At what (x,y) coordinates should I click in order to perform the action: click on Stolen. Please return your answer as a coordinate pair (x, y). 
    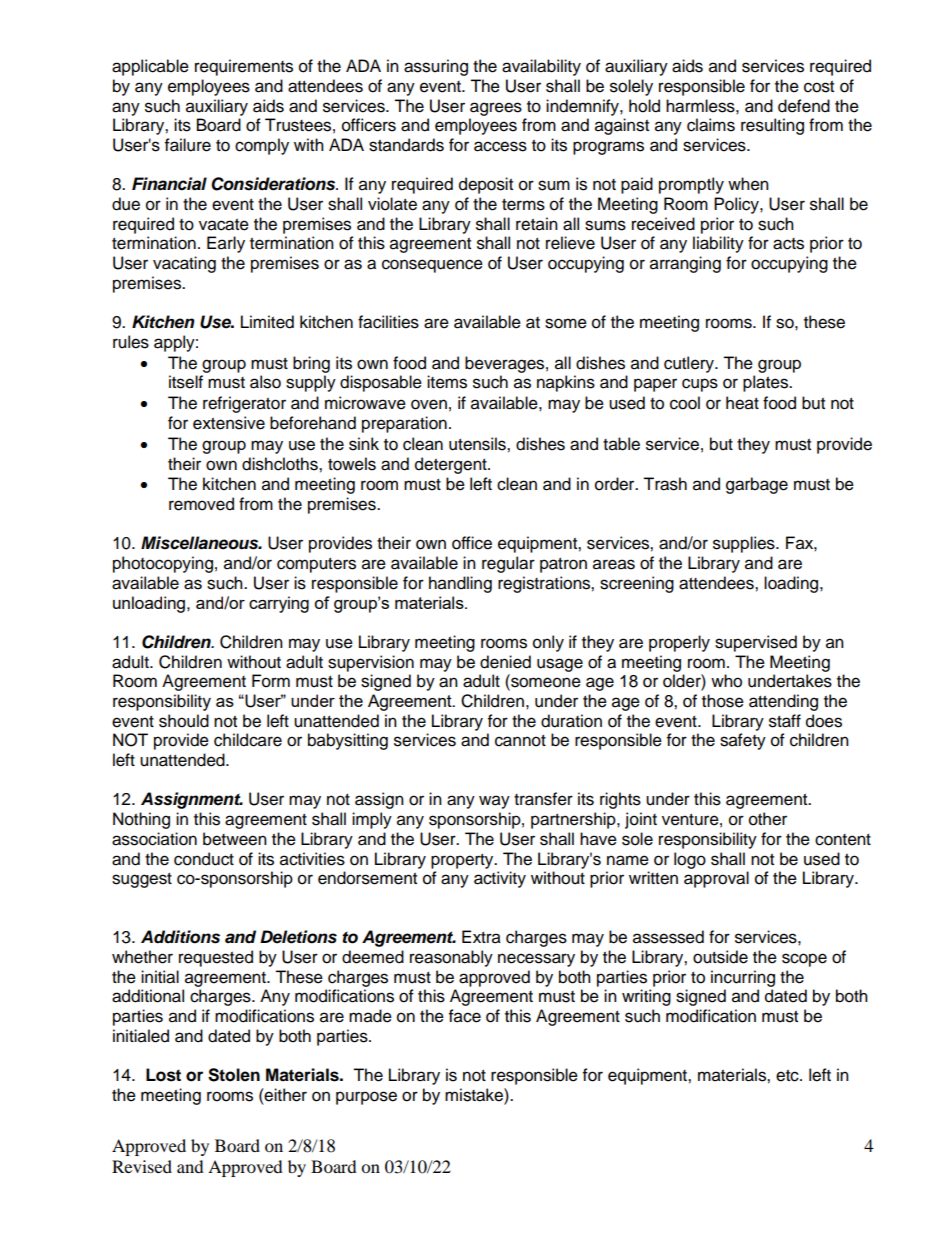
    Looking at the image, I should click on (234, 1075).
